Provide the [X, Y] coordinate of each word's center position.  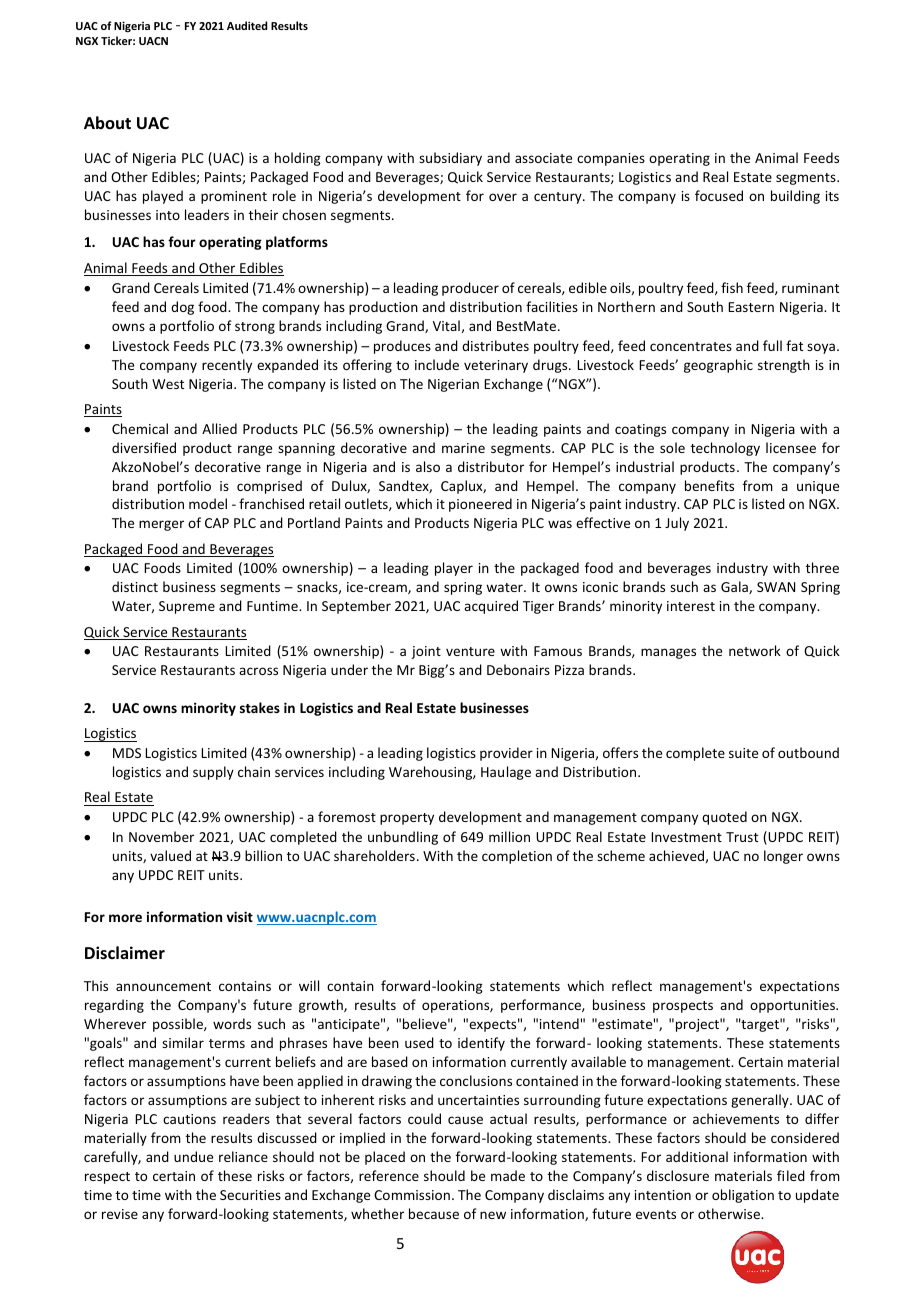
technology [725, 449]
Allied [219, 428]
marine [463, 448]
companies [611, 159]
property [407, 819]
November [161, 836]
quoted [724, 818]
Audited [247, 25]
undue [193, 1156]
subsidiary [450, 159]
